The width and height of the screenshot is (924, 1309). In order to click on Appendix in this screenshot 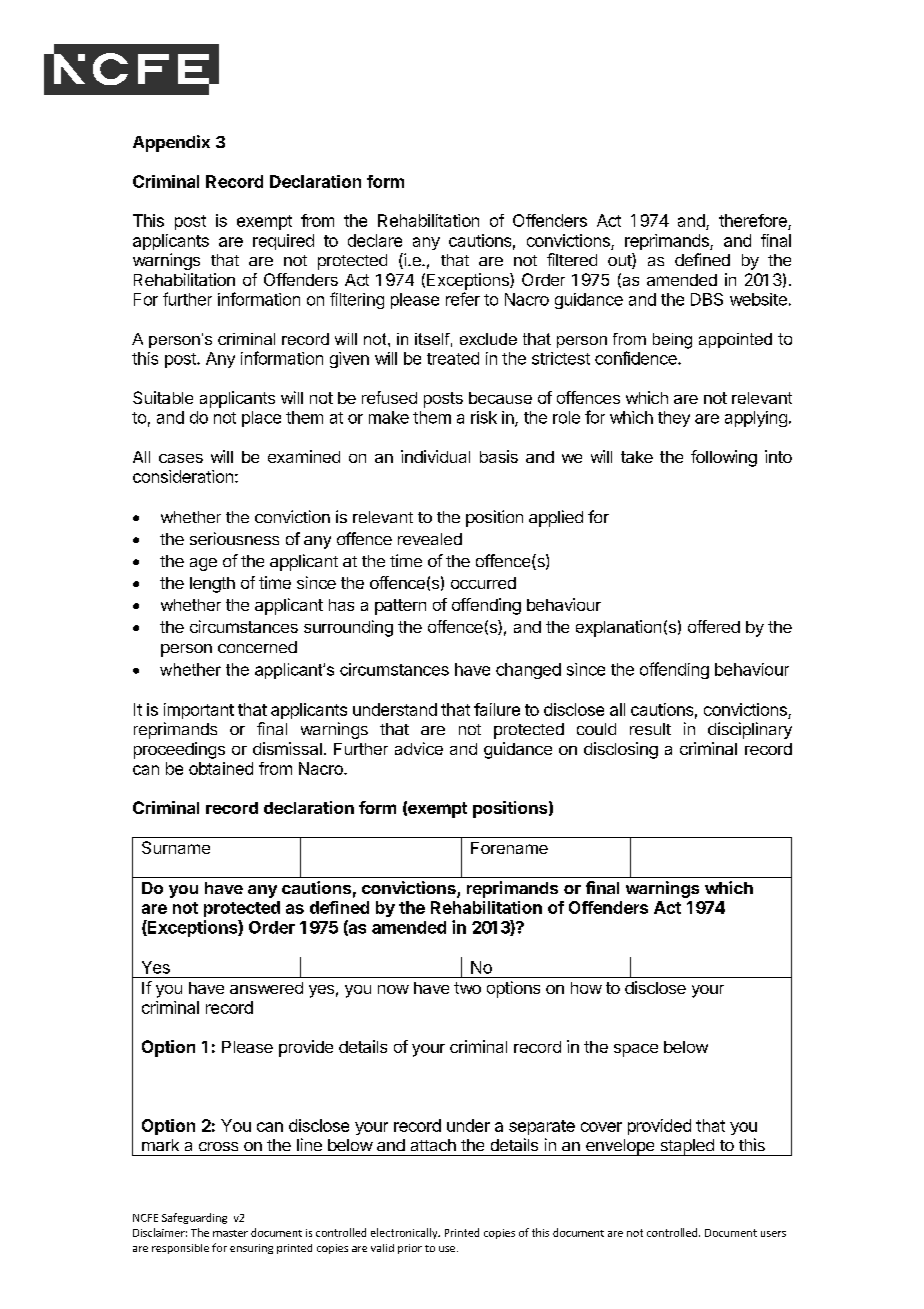, I will do `click(171, 143)`.
